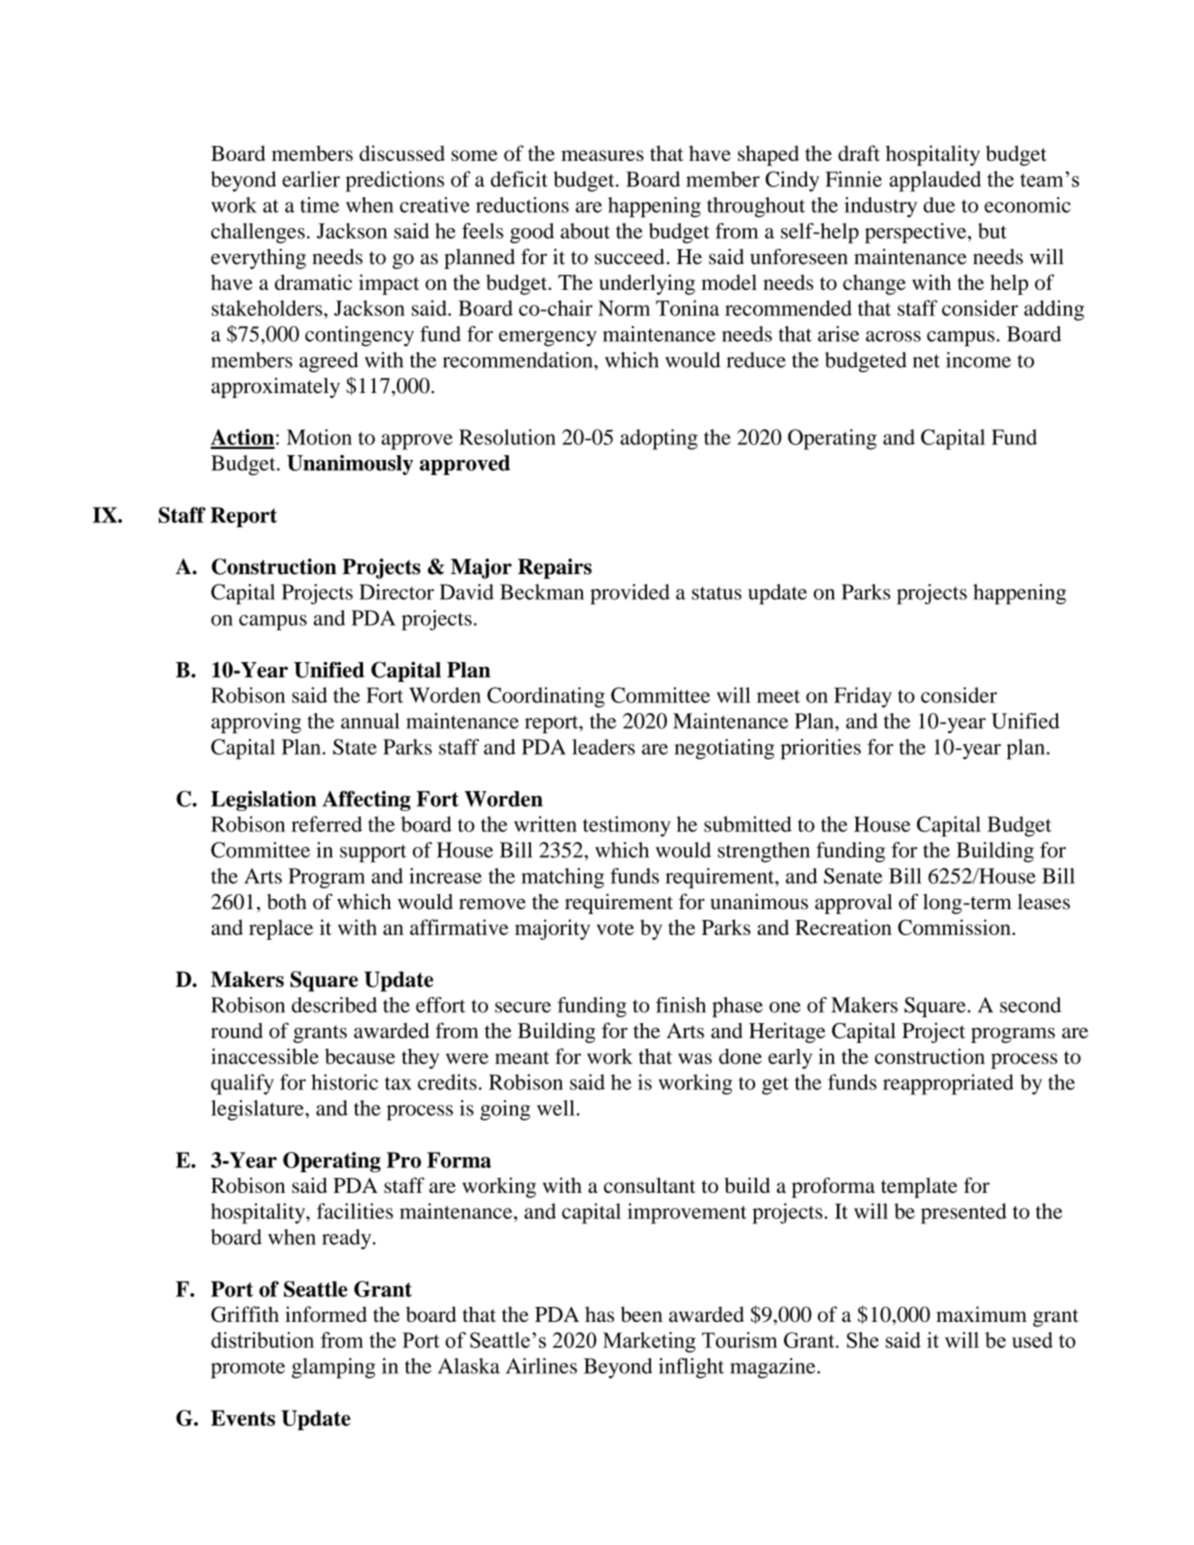 The width and height of the screenshot is (1194, 1545). I want to click on informed, so click(326, 1314).
